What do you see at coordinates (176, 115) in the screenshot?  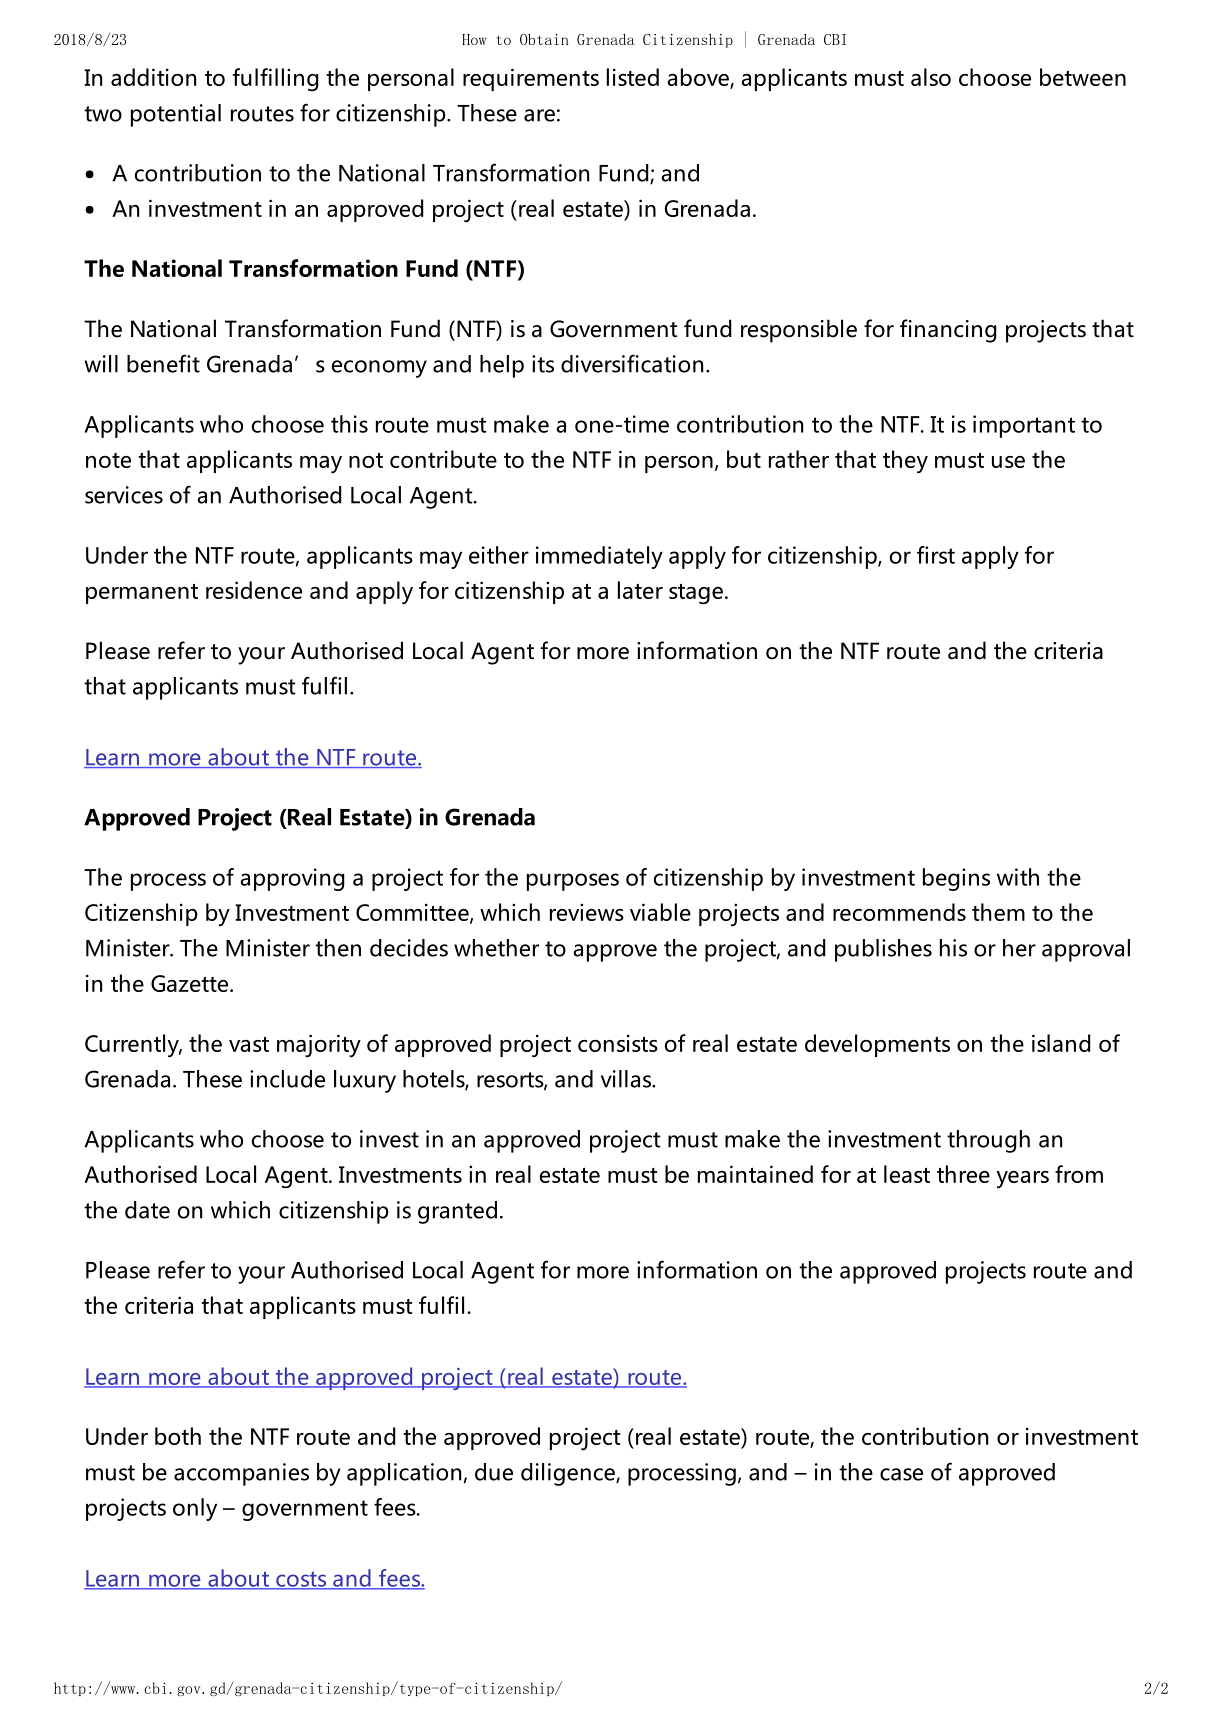 I see `potential` at bounding box center [176, 115].
